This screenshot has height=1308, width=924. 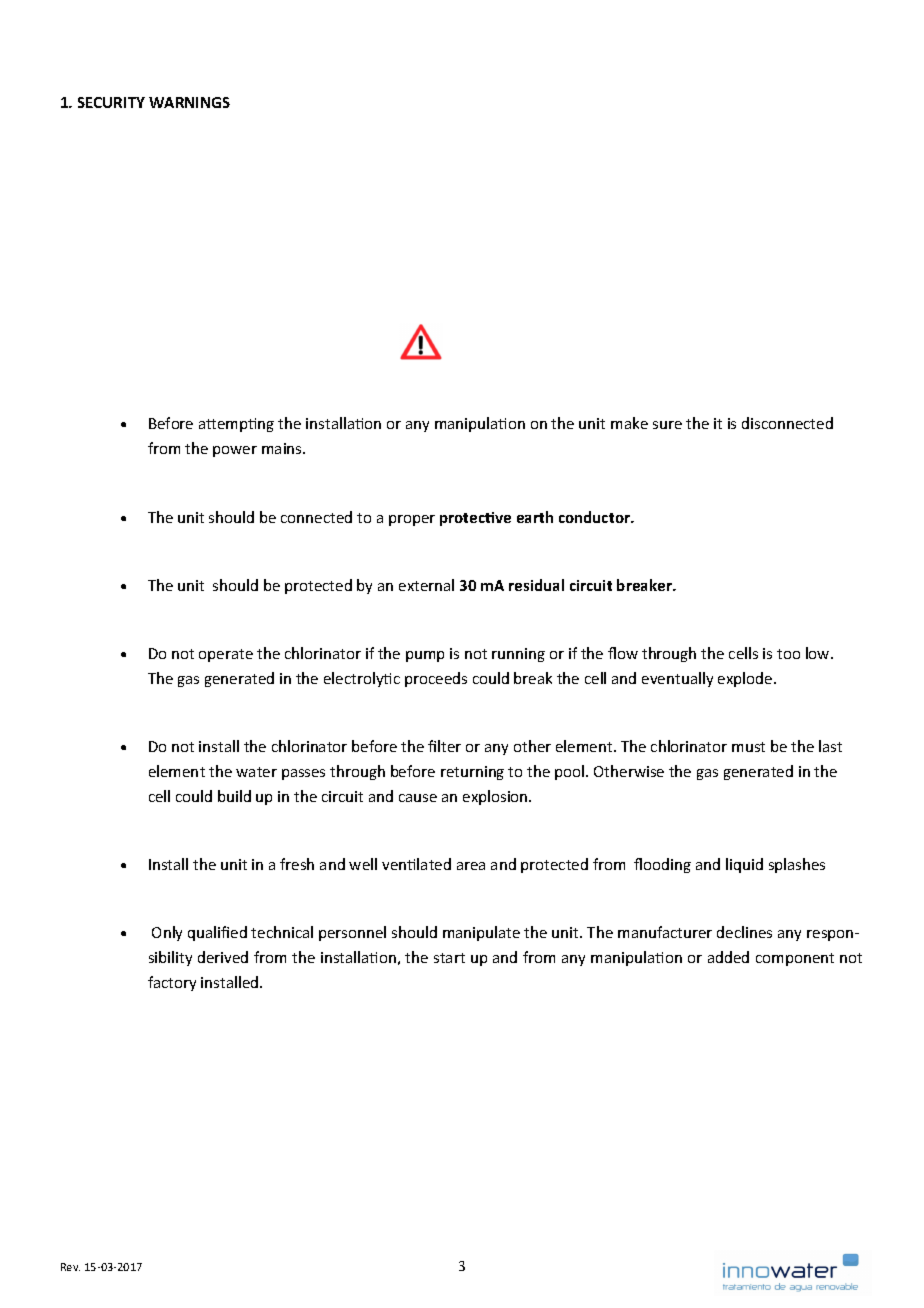 I want to click on make, so click(x=629, y=423).
